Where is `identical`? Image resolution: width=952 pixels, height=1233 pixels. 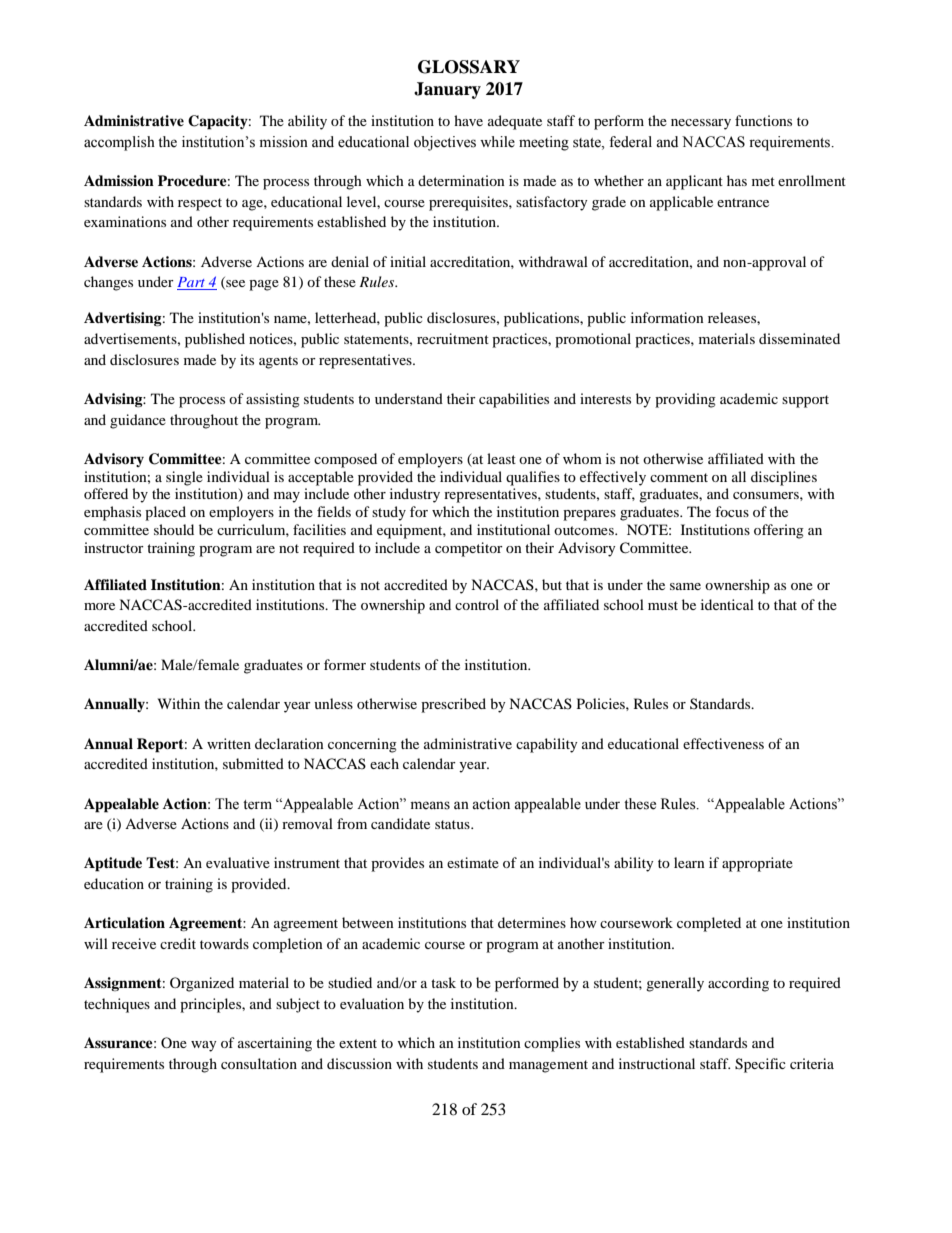
identical is located at coordinates (727, 604).
